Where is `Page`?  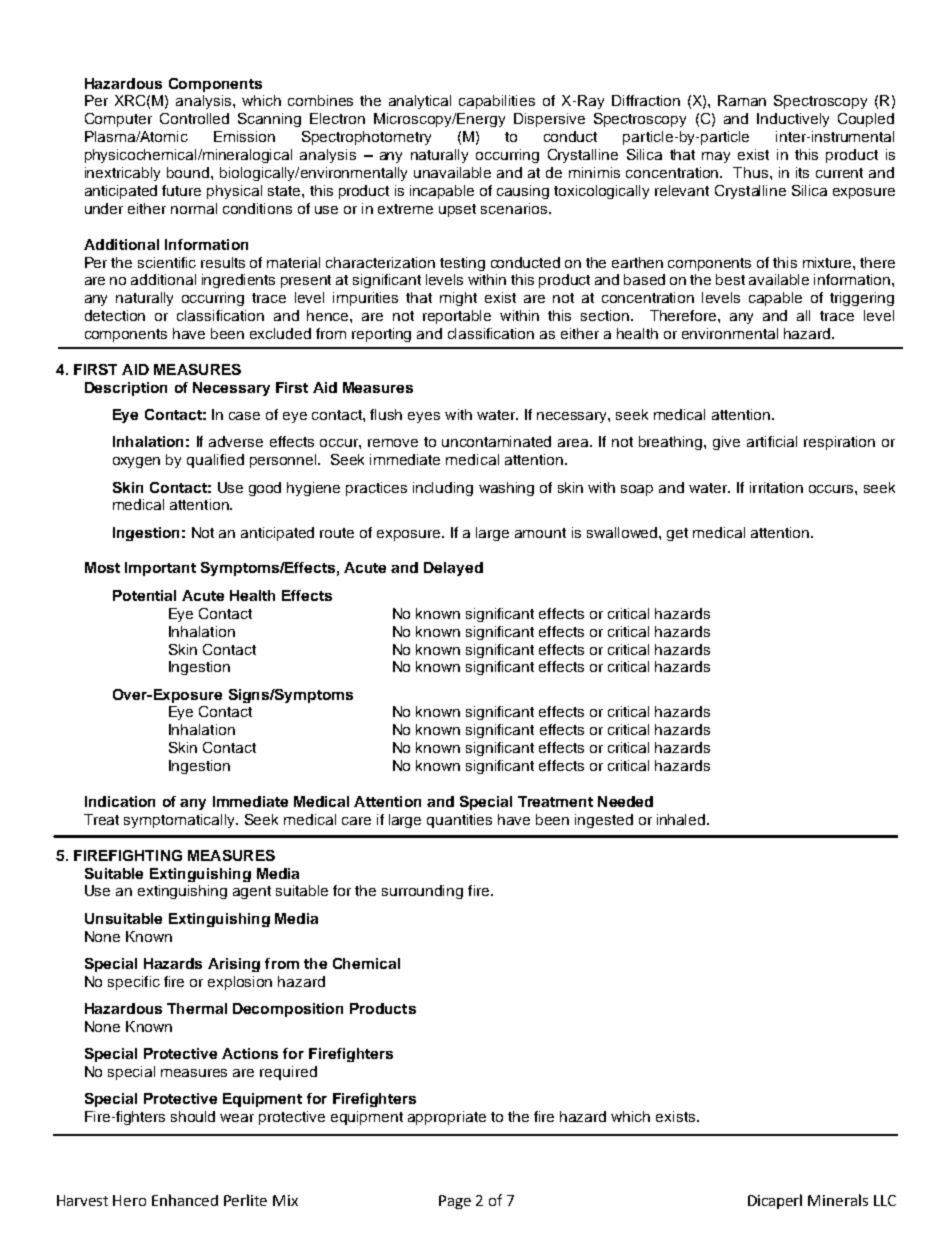 Page is located at coordinates (455, 1202).
